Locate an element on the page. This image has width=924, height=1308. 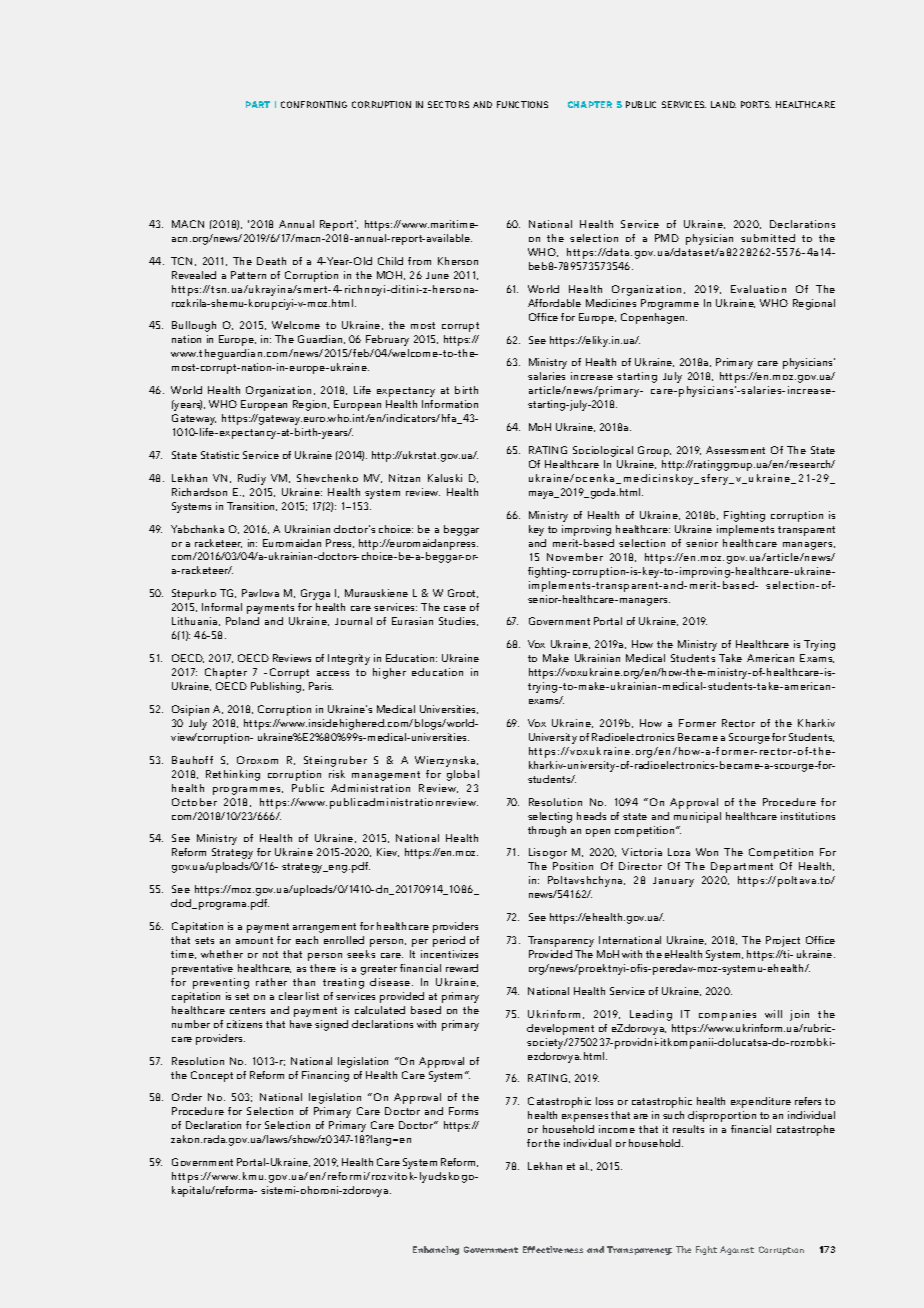
municipal is located at coordinates (697, 817).
